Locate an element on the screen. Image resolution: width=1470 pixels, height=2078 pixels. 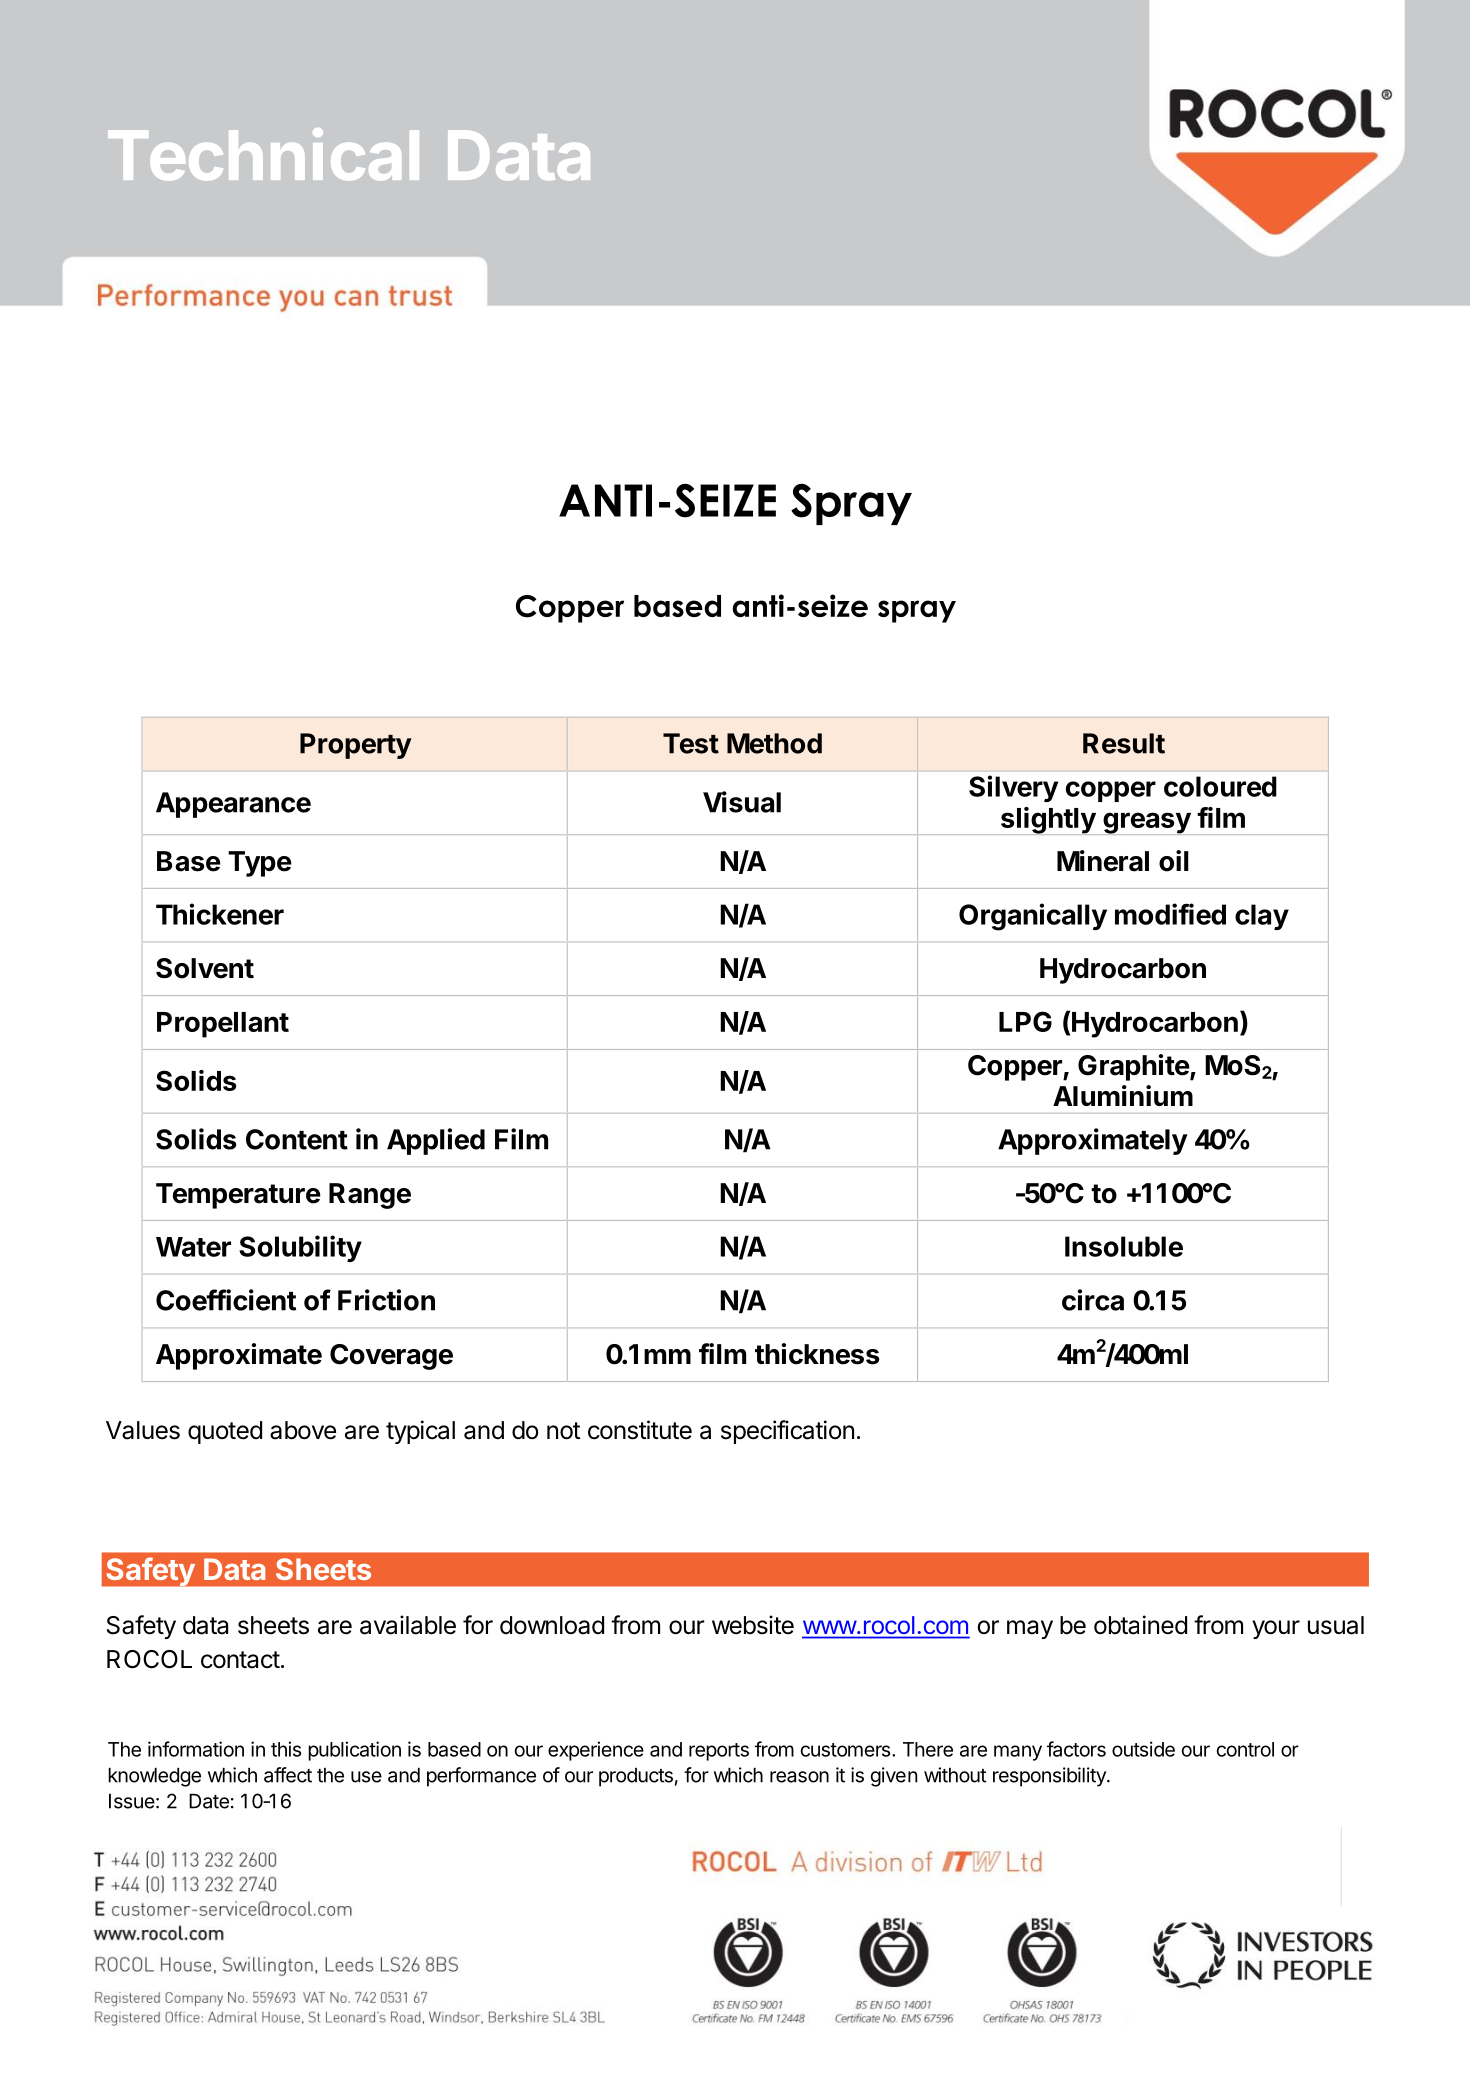
Technical is located at coordinates (263, 154).
